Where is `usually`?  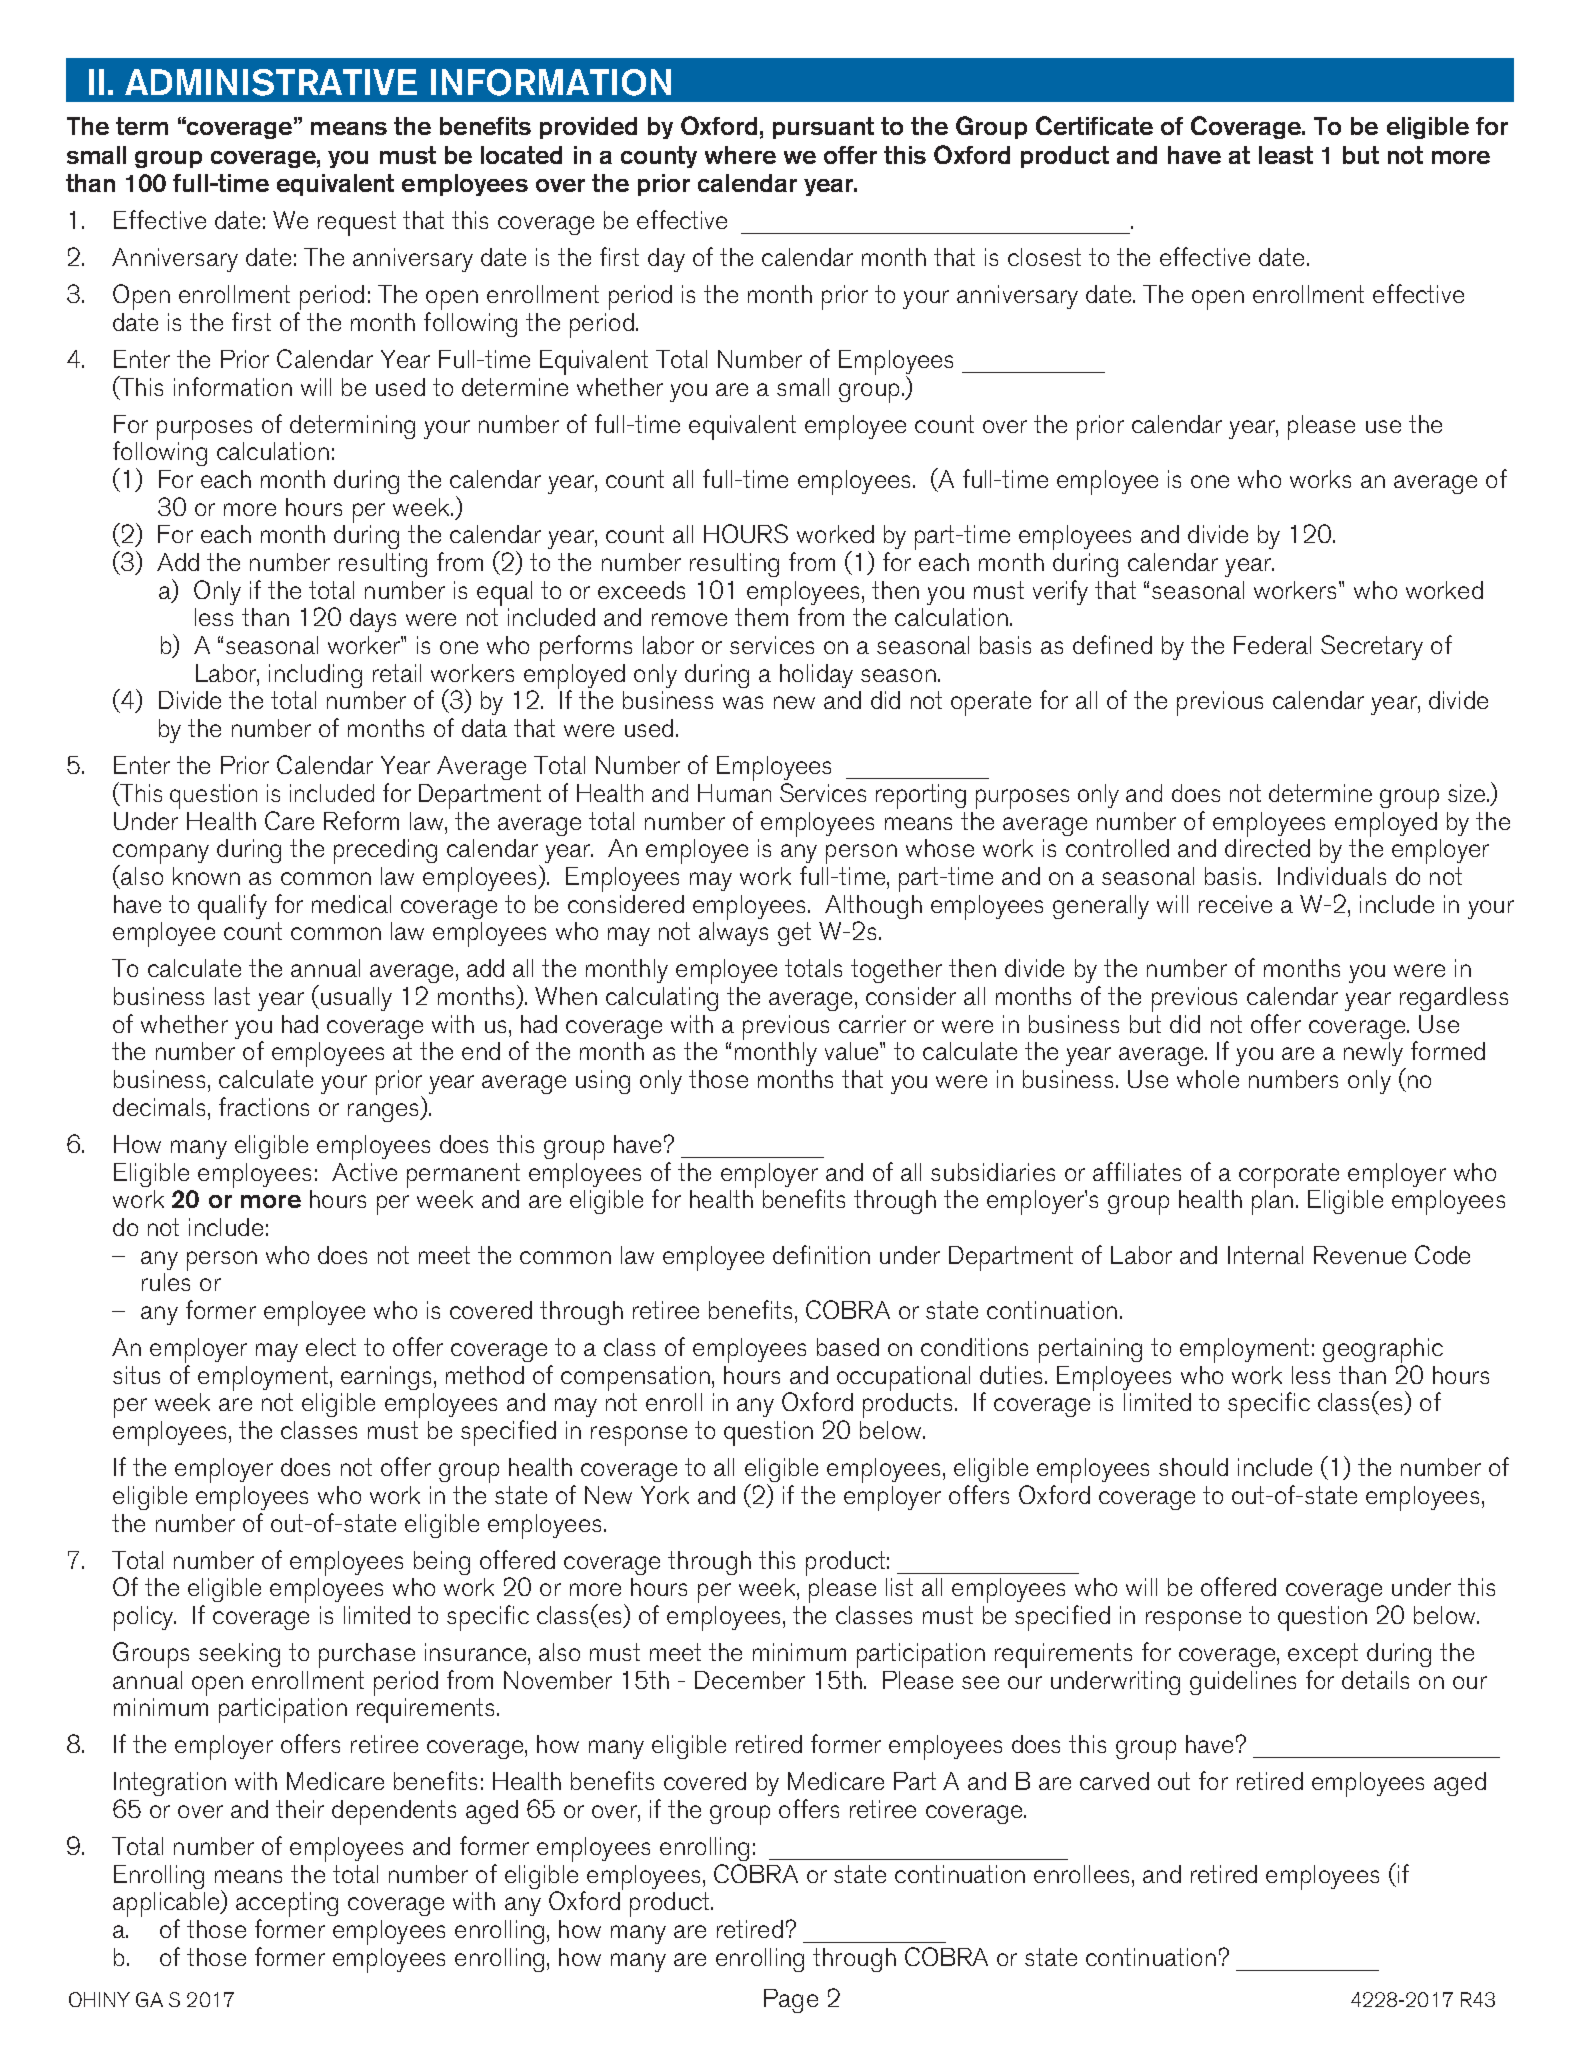 usually is located at coordinates (355, 998).
